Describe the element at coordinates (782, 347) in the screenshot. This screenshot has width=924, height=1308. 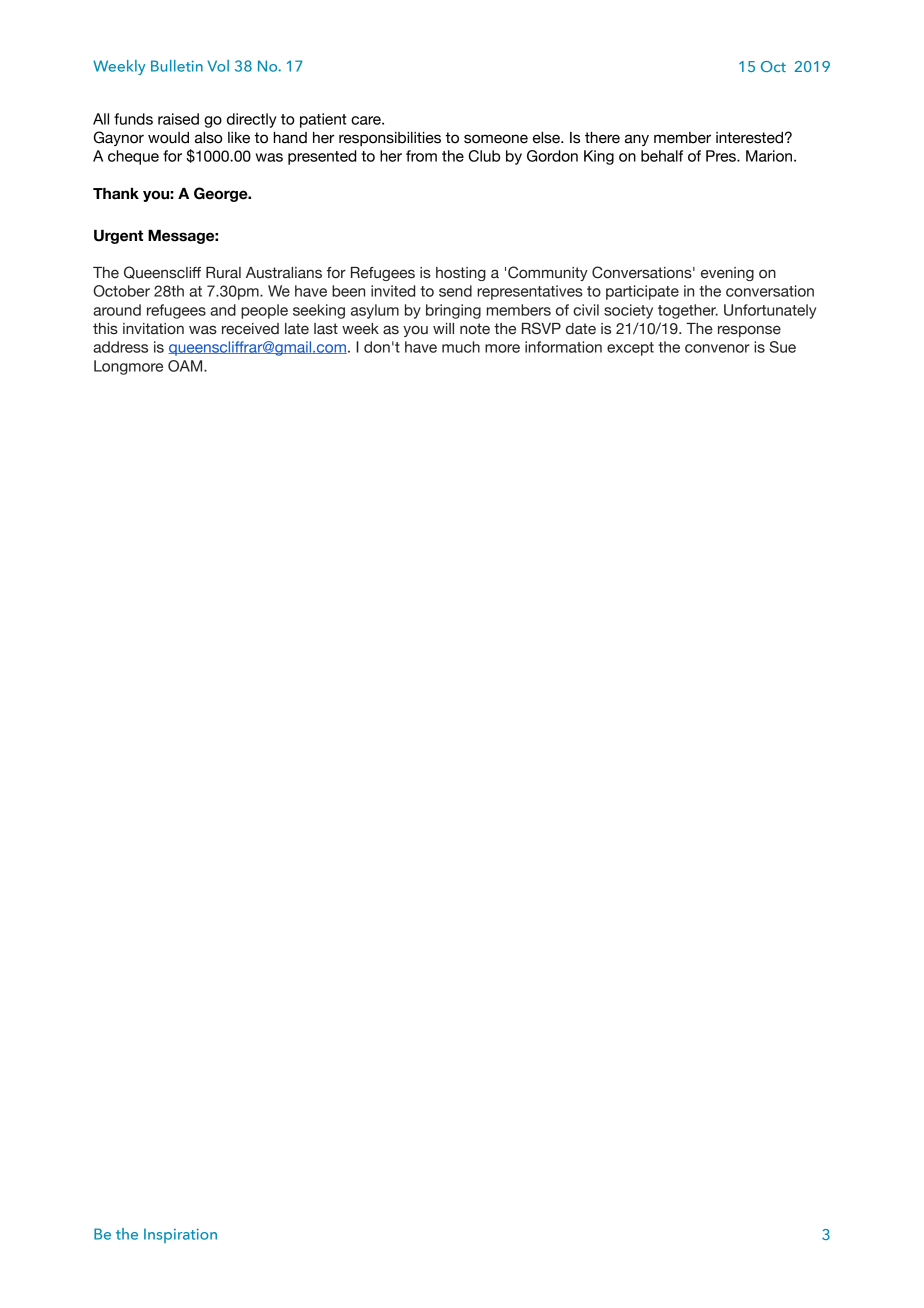
I see `Sue` at that location.
